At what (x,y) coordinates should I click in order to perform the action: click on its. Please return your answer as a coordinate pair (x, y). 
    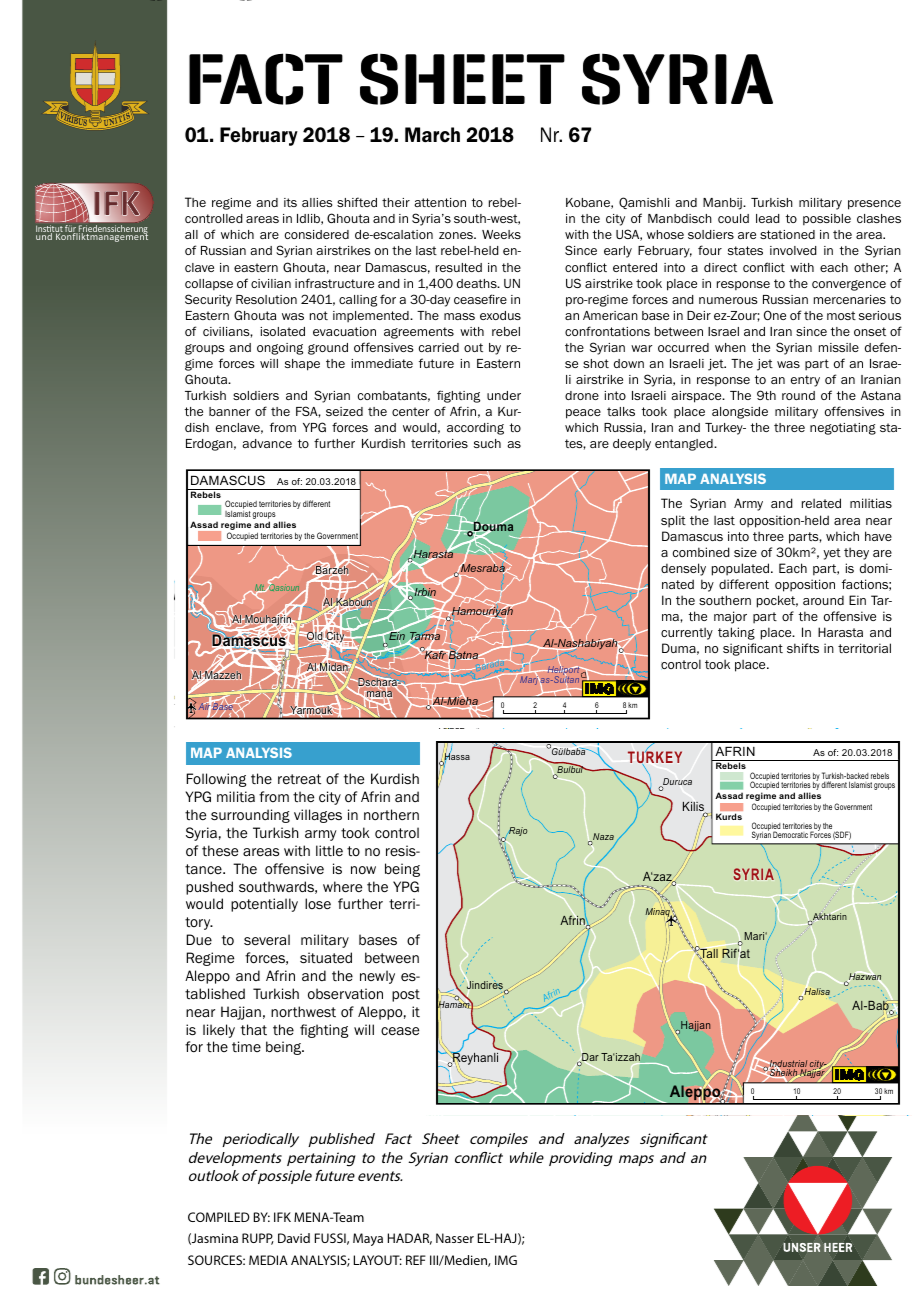
    Looking at the image, I should click on (290, 202).
